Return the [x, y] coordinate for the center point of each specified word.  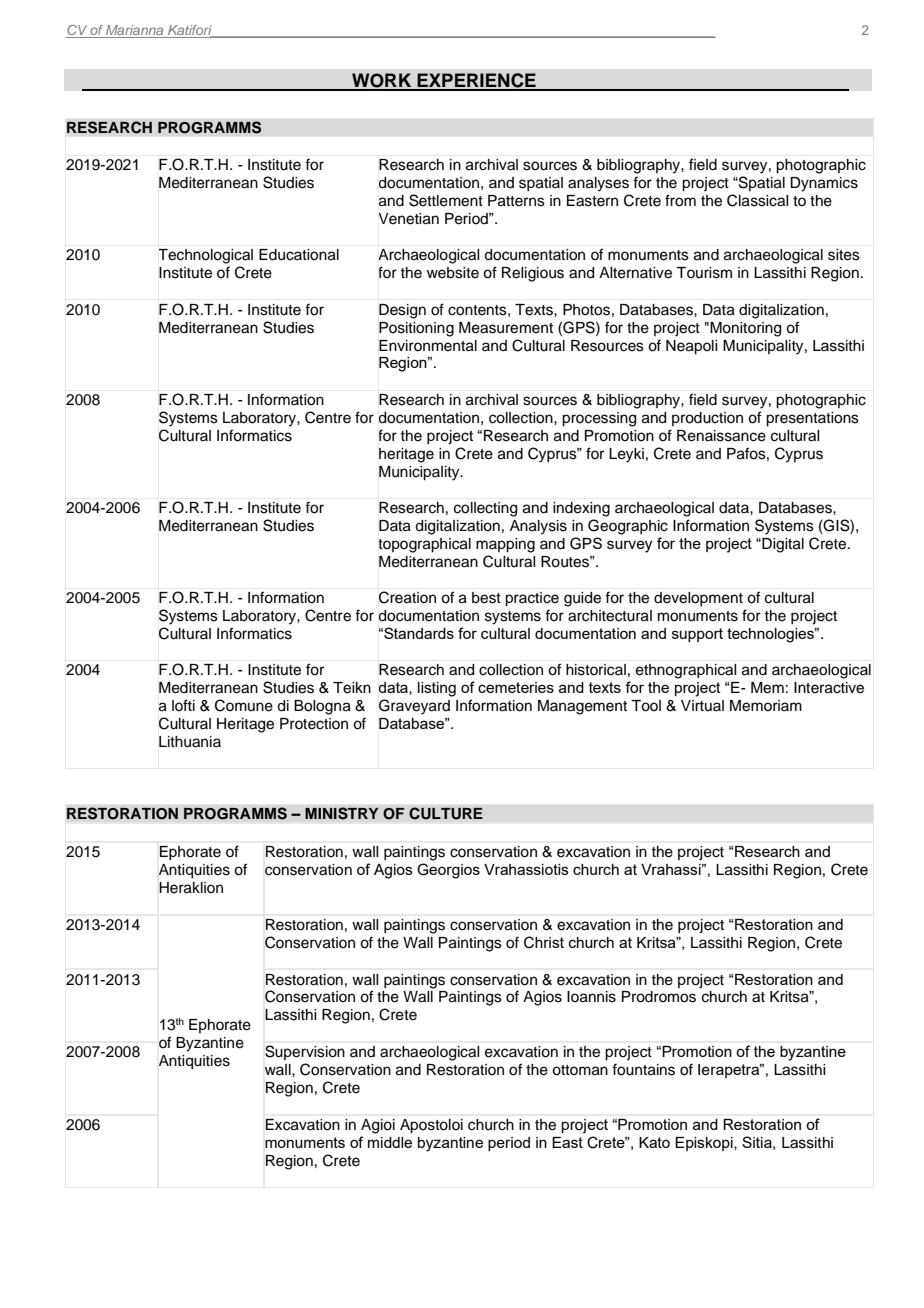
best [486, 598]
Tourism [704, 273]
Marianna [135, 31]
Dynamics [824, 184]
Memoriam [766, 706]
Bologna [322, 707]
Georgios [448, 871]
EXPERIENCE [476, 81]
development [698, 599]
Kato [654, 1142]
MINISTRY [342, 813]
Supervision [305, 1052]
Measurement [506, 328]
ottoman [580, 1070]
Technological [206, 256]
